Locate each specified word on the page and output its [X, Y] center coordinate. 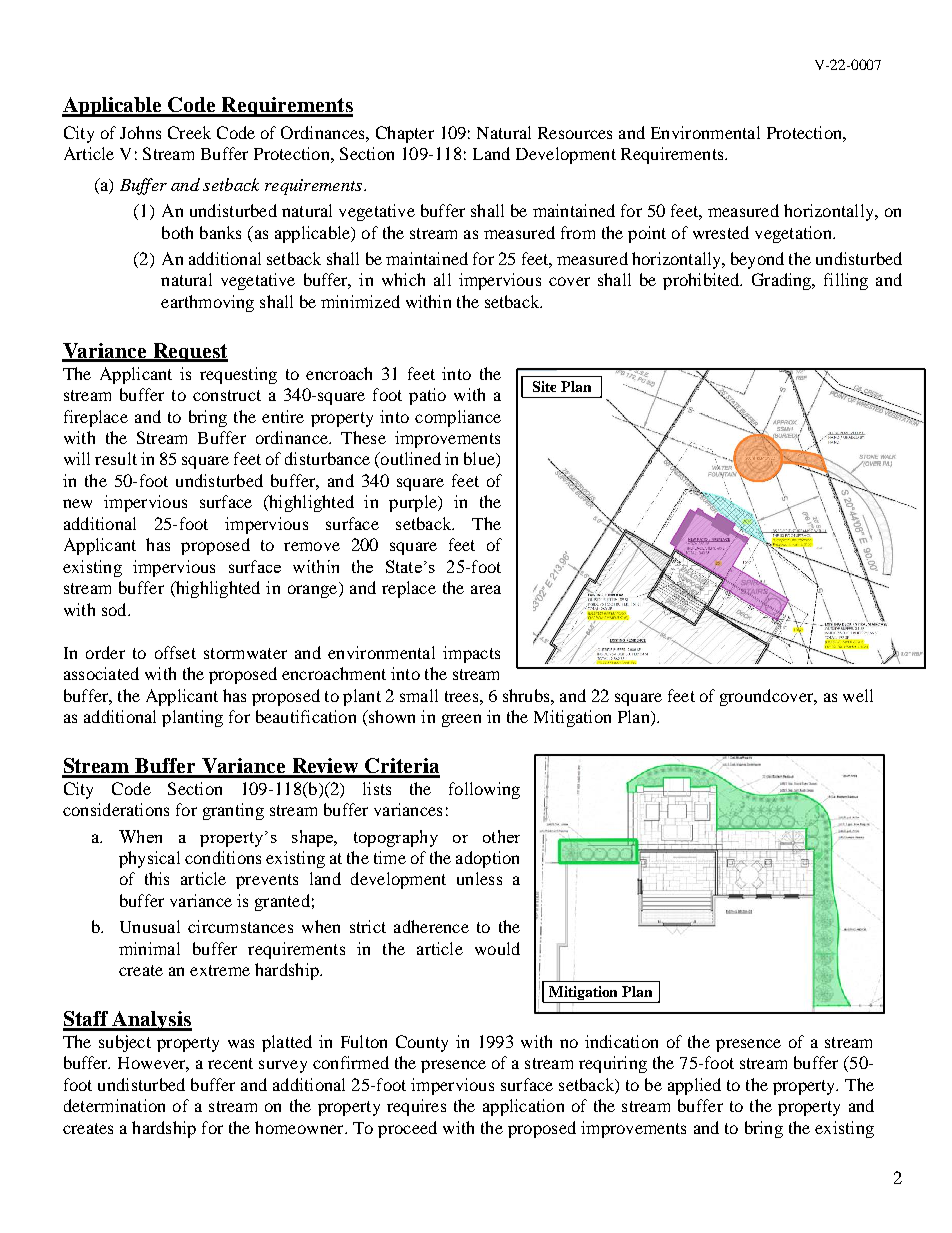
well [858, 695]
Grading [783, 281]
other [501, 836]
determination [114, 1105]
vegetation [794, 234]
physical [149, 859]
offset [175, 652]
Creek [189, 132]
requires [416, 1107]
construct [227, 395]
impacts [471, 654]
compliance [458, 418]
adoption [487, 859]
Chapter [405, 134]
